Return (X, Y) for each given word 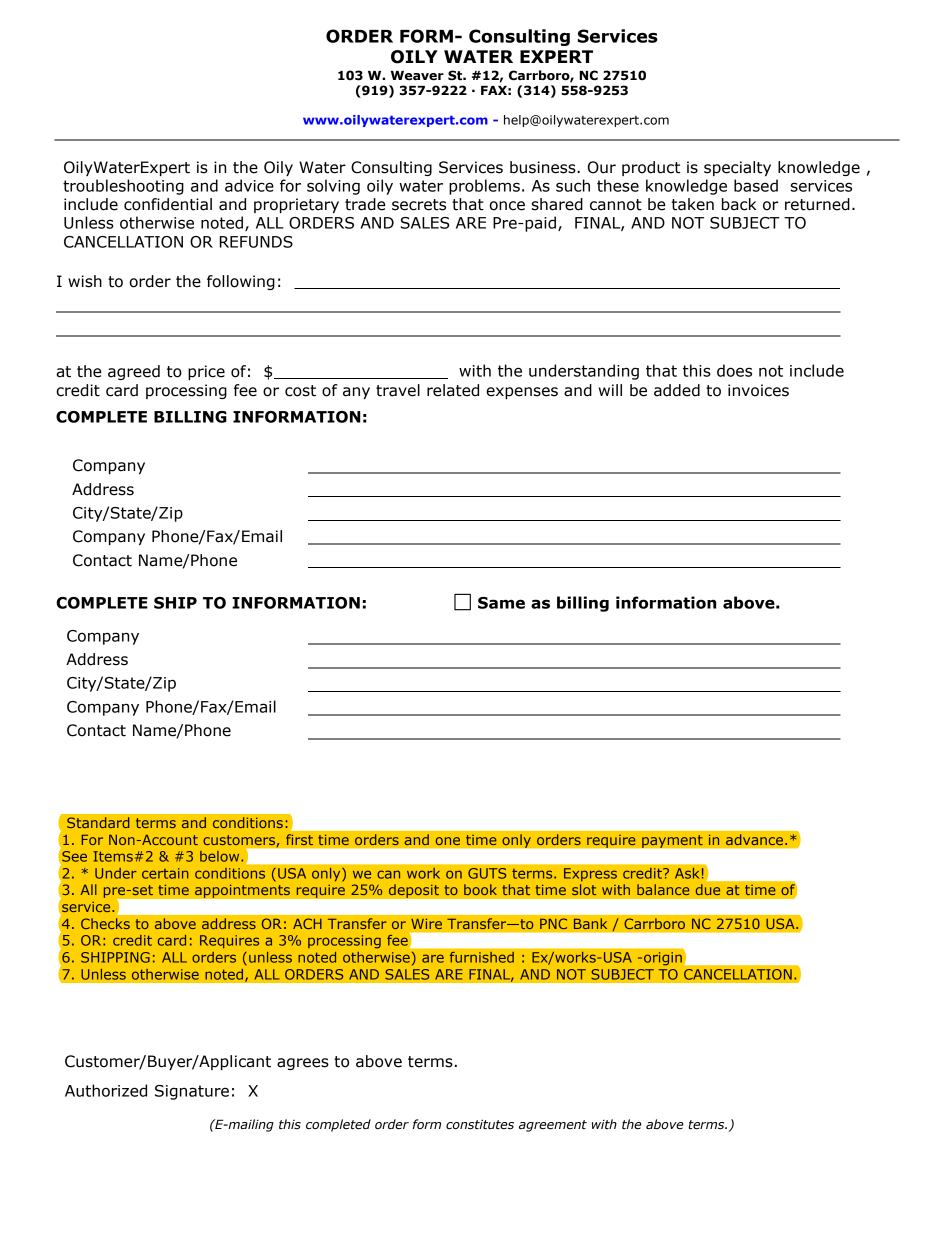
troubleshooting (123, 187)
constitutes (480, 1124)
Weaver (417, 76)
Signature (192, 1092)
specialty (737, 168)
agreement (553, 1126)
